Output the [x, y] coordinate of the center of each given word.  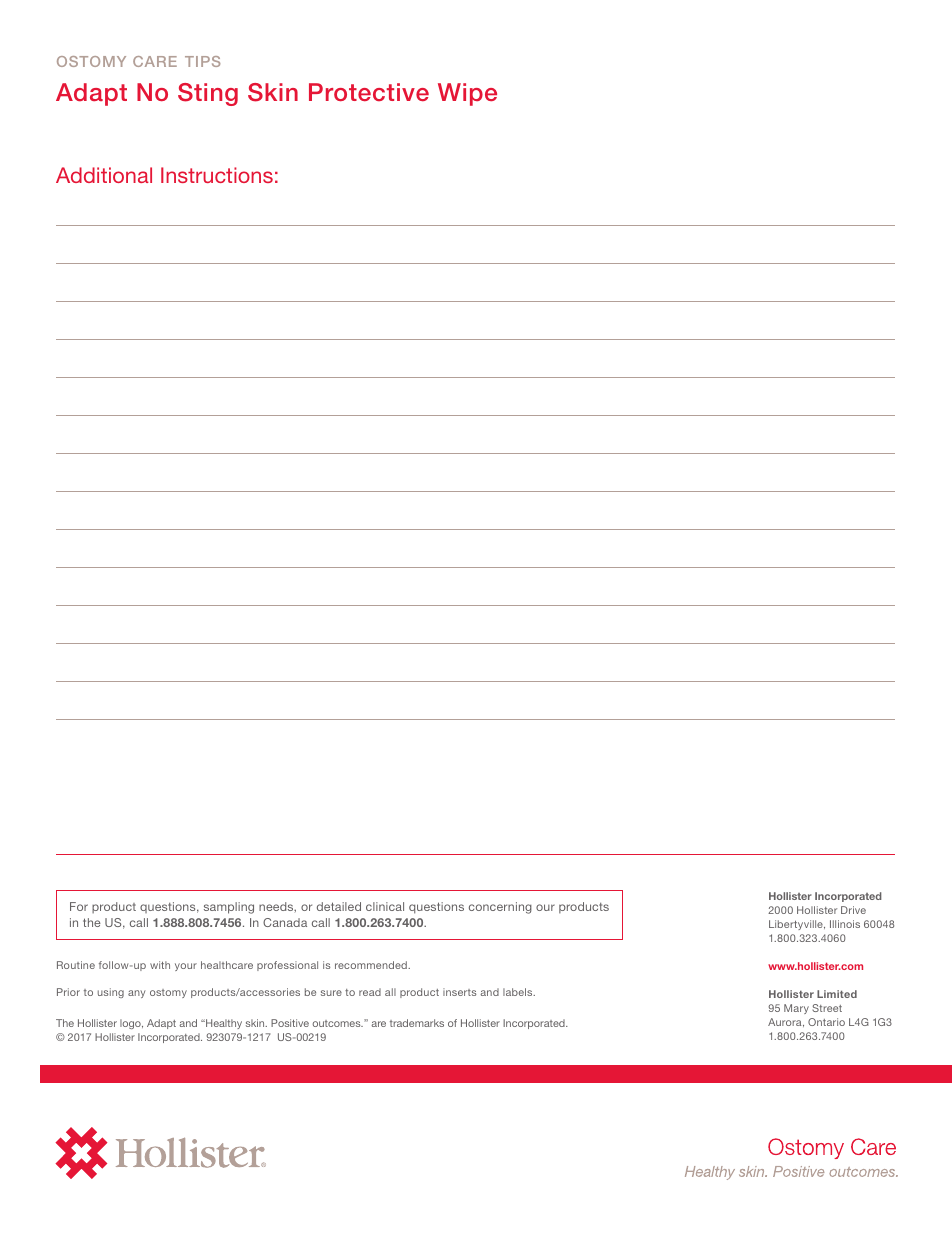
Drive [853, 910]
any [137, 994]
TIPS [202, 61]
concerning [500, 908]
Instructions [217, 175]
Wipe [467, 94]
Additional [104, 175]
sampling [229, 908]
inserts [459, 992]
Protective [369, 92]
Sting [208, 94]
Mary [796, 1009]
